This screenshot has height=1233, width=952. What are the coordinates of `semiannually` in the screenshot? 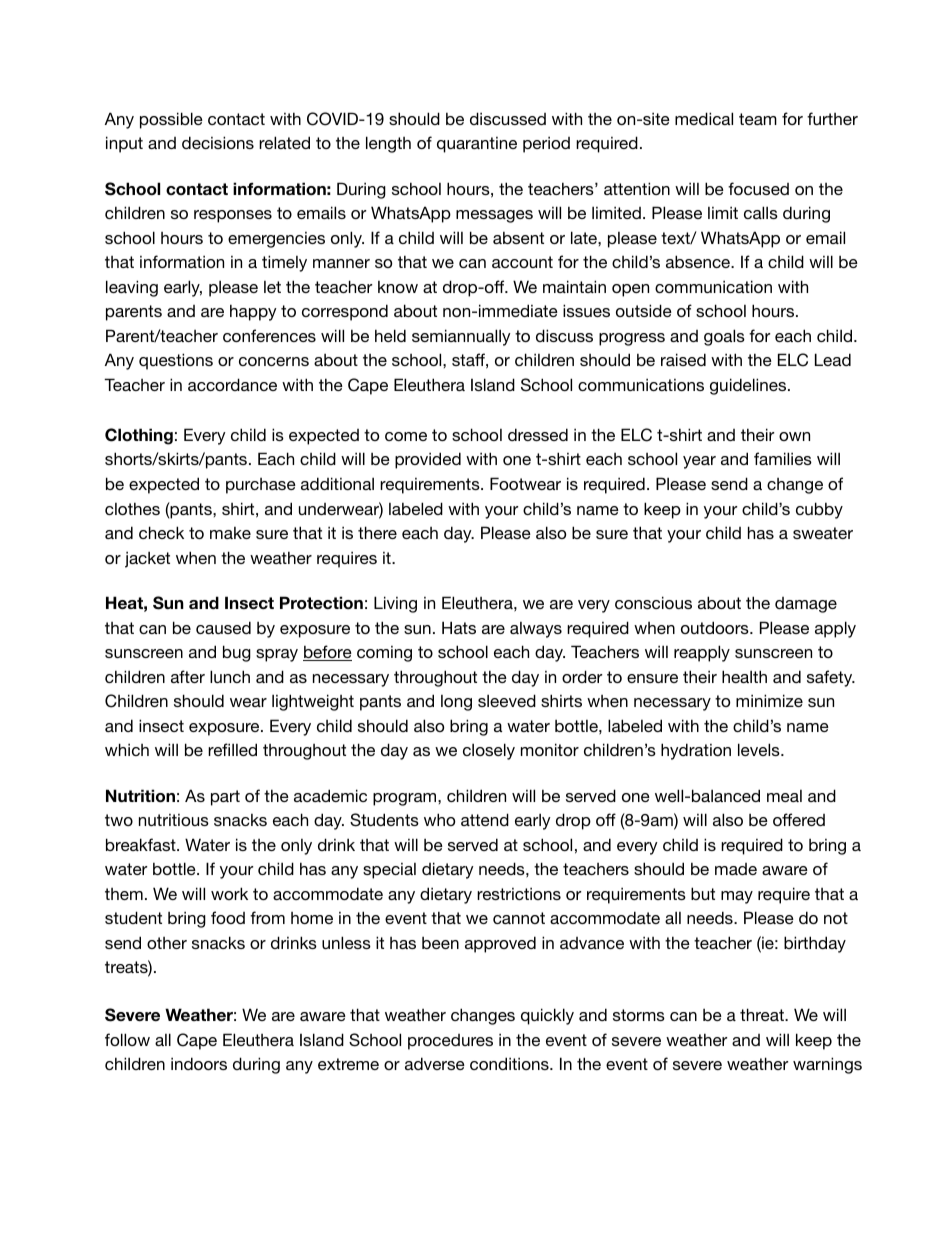 It's located at (461, 337).
